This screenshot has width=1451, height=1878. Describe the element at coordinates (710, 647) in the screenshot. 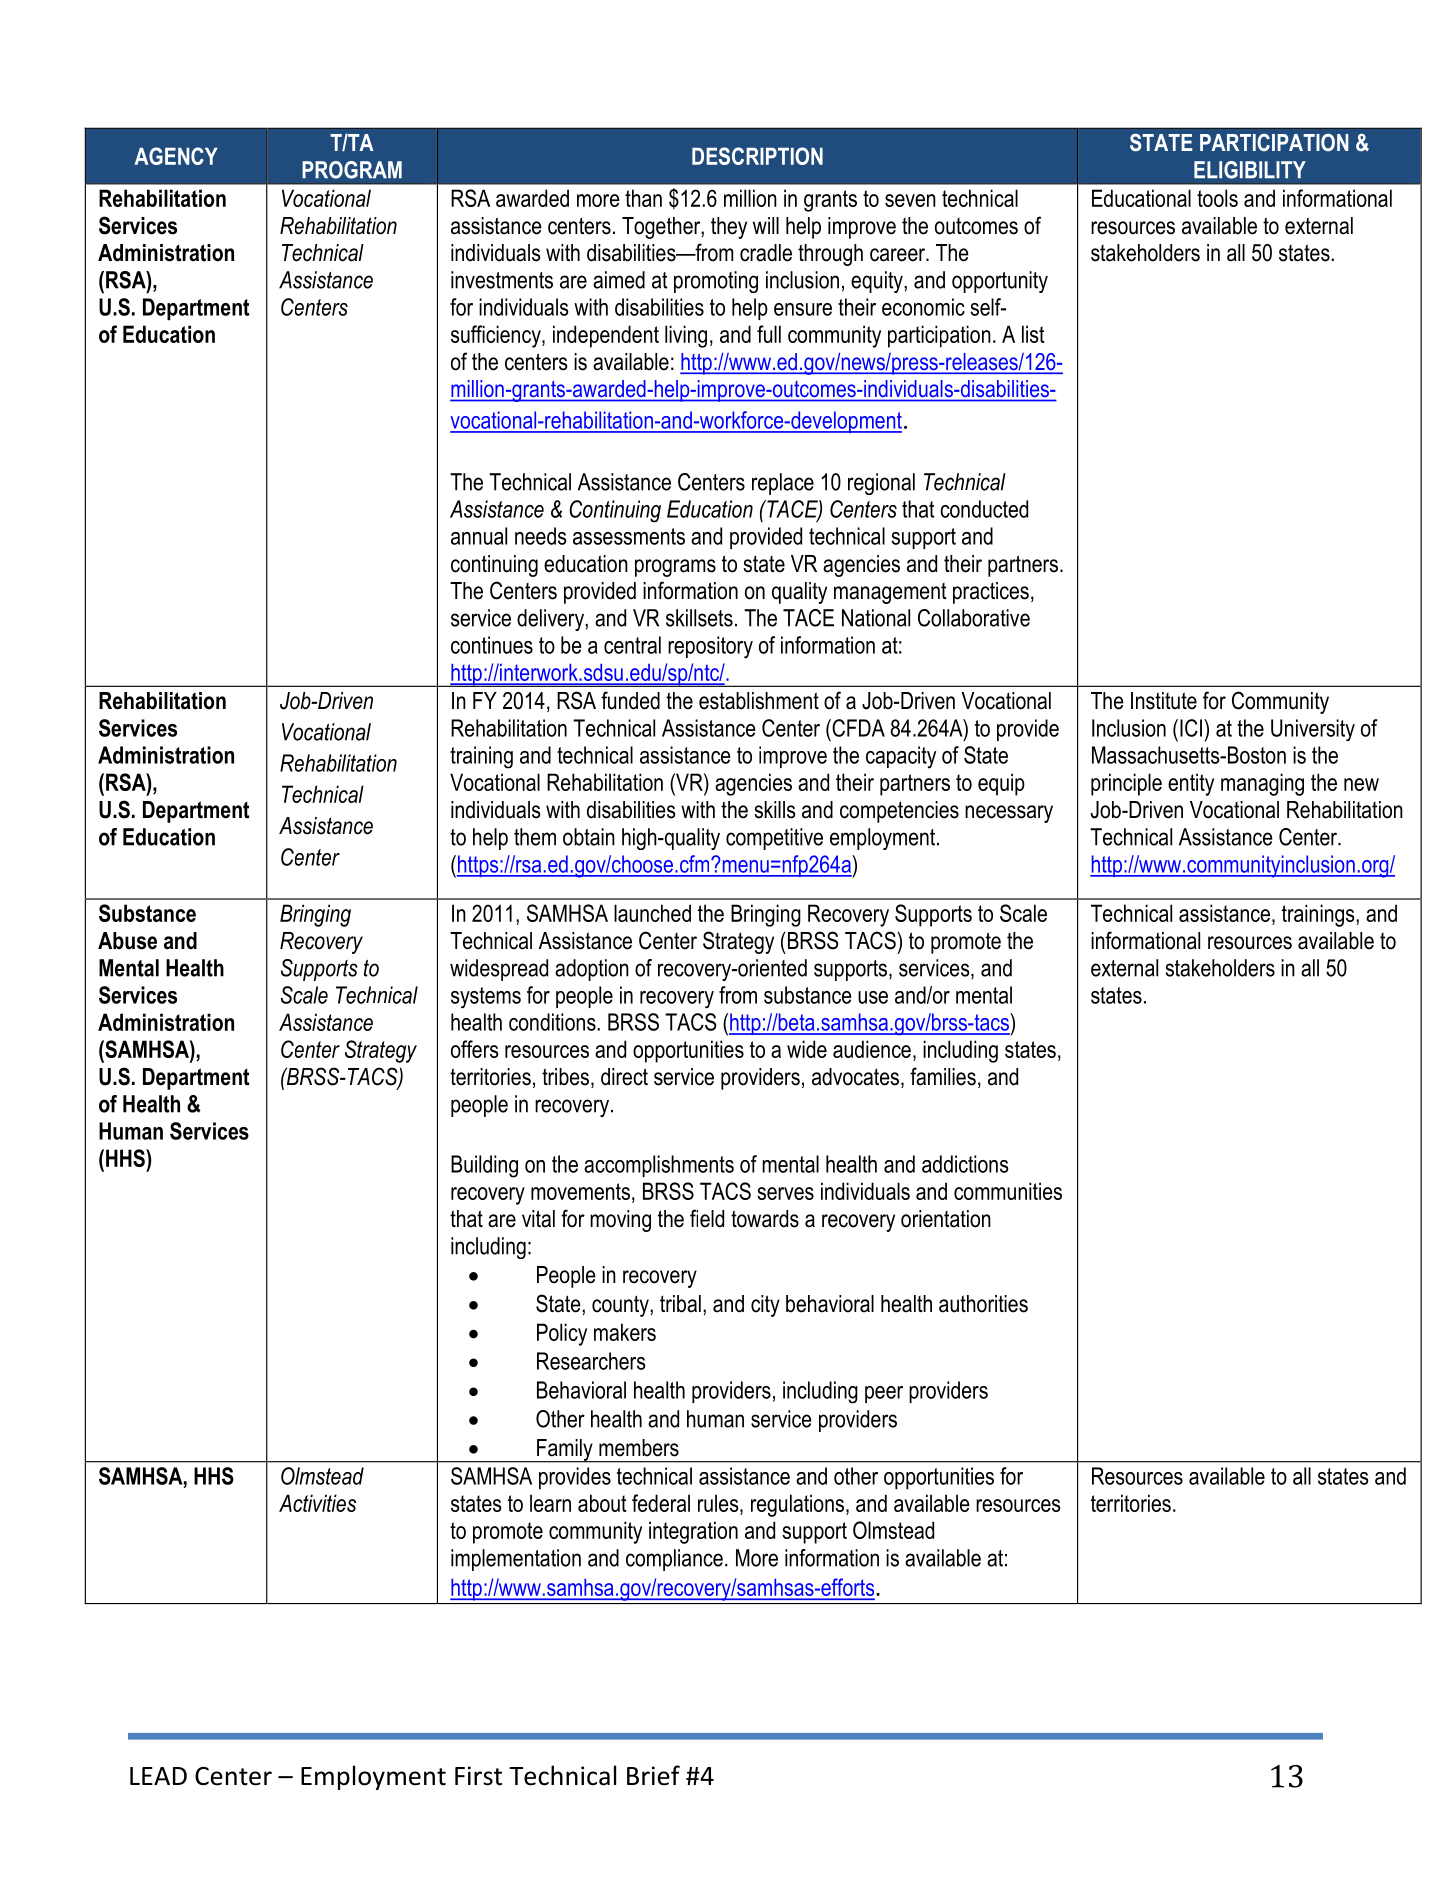

I see `repository` at that location.
